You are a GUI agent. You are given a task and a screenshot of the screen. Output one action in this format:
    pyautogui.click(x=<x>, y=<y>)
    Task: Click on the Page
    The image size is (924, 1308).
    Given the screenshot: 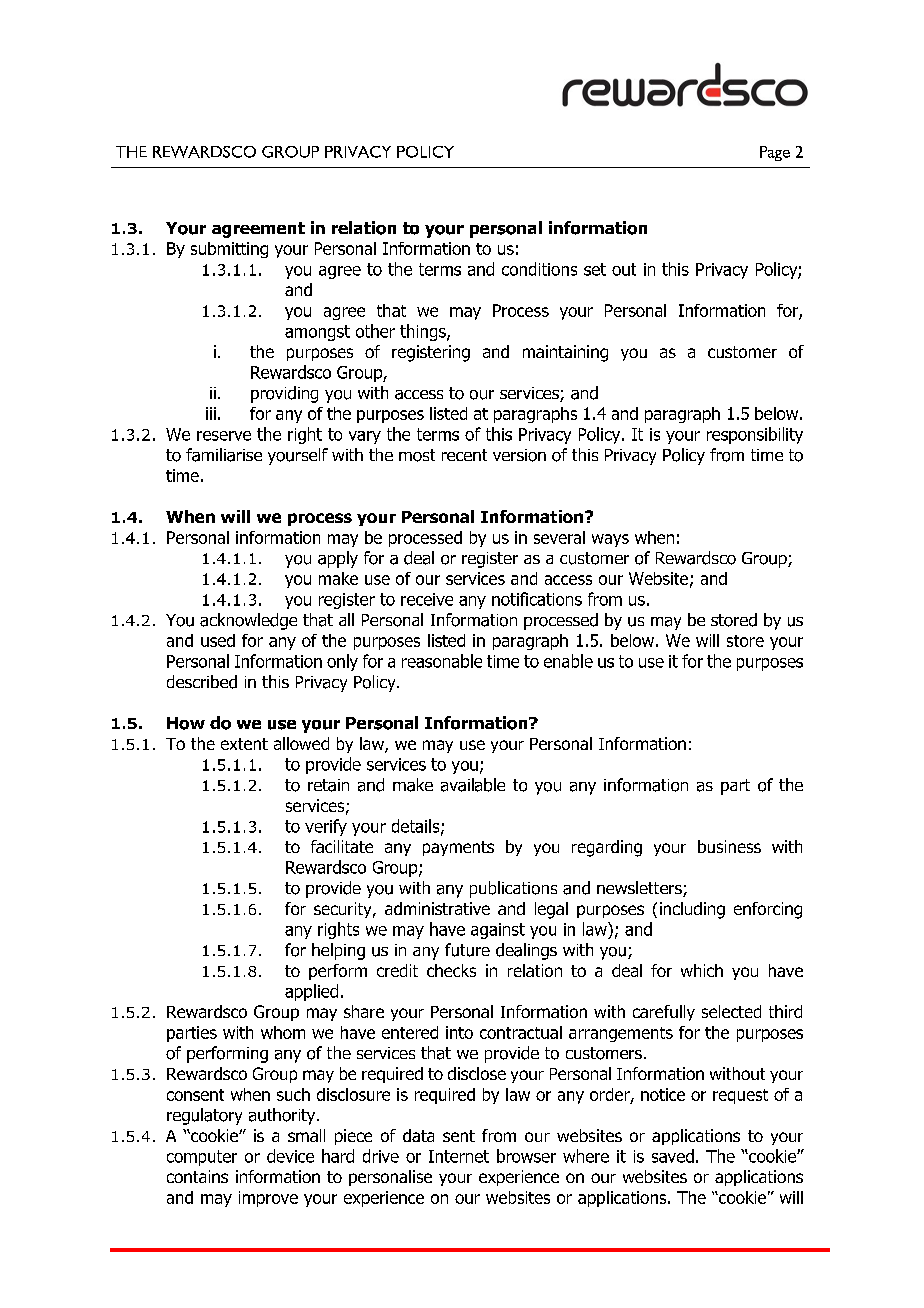 What is the action you would take?
    pyautogui.click(x=775, y=153)
